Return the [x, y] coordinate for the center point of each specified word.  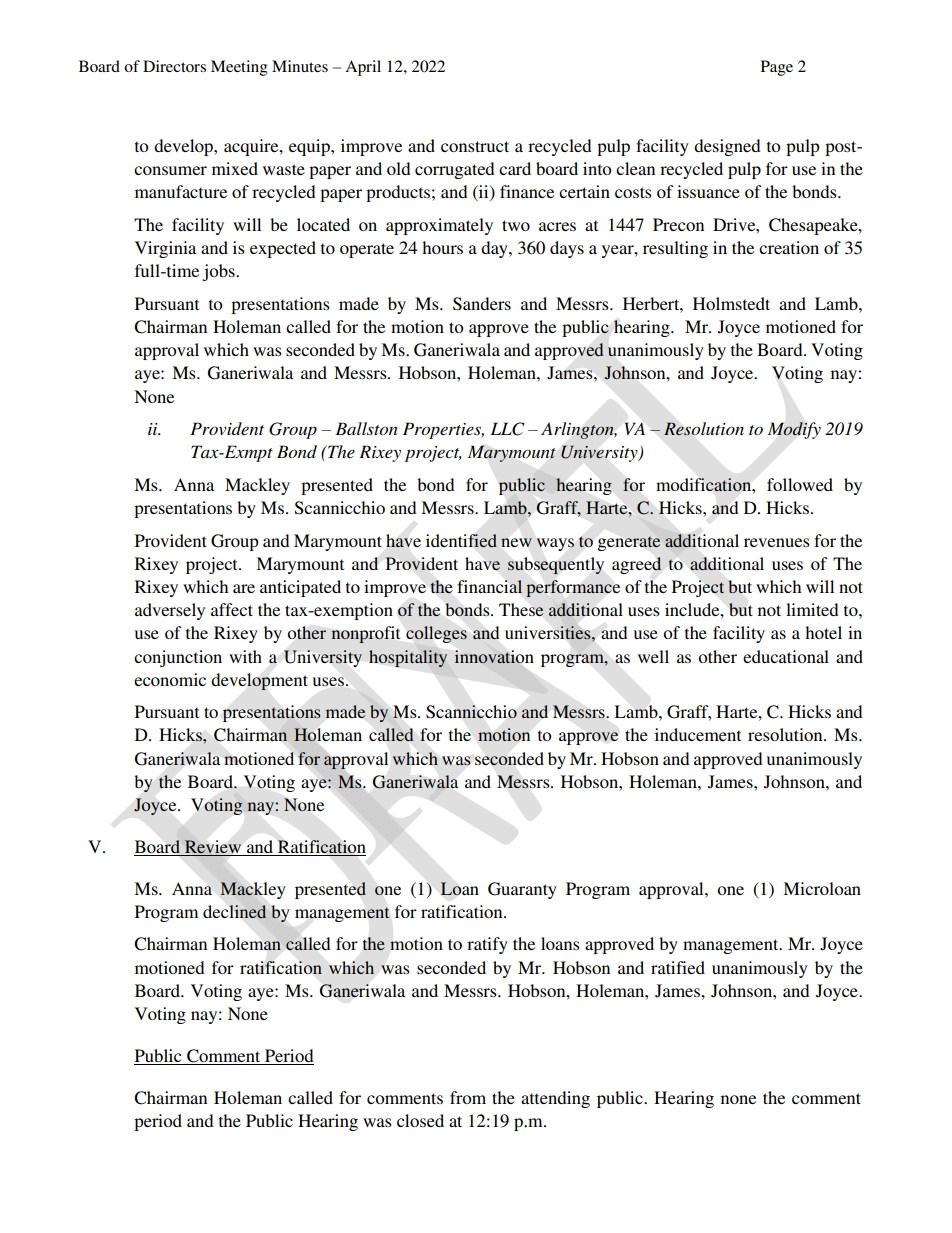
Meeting [239, 68]
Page [777, 68]
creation [789, 247]
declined [234, 912]
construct [475, 146]
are [244, 588]
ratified [678, 967]
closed [420, 1120]
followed [800, 484]
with [245, 656]
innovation [494, 656]
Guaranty [522, 890]
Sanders [482, 304]
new [516, 542]
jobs [219, 272]
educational [786, 656]
